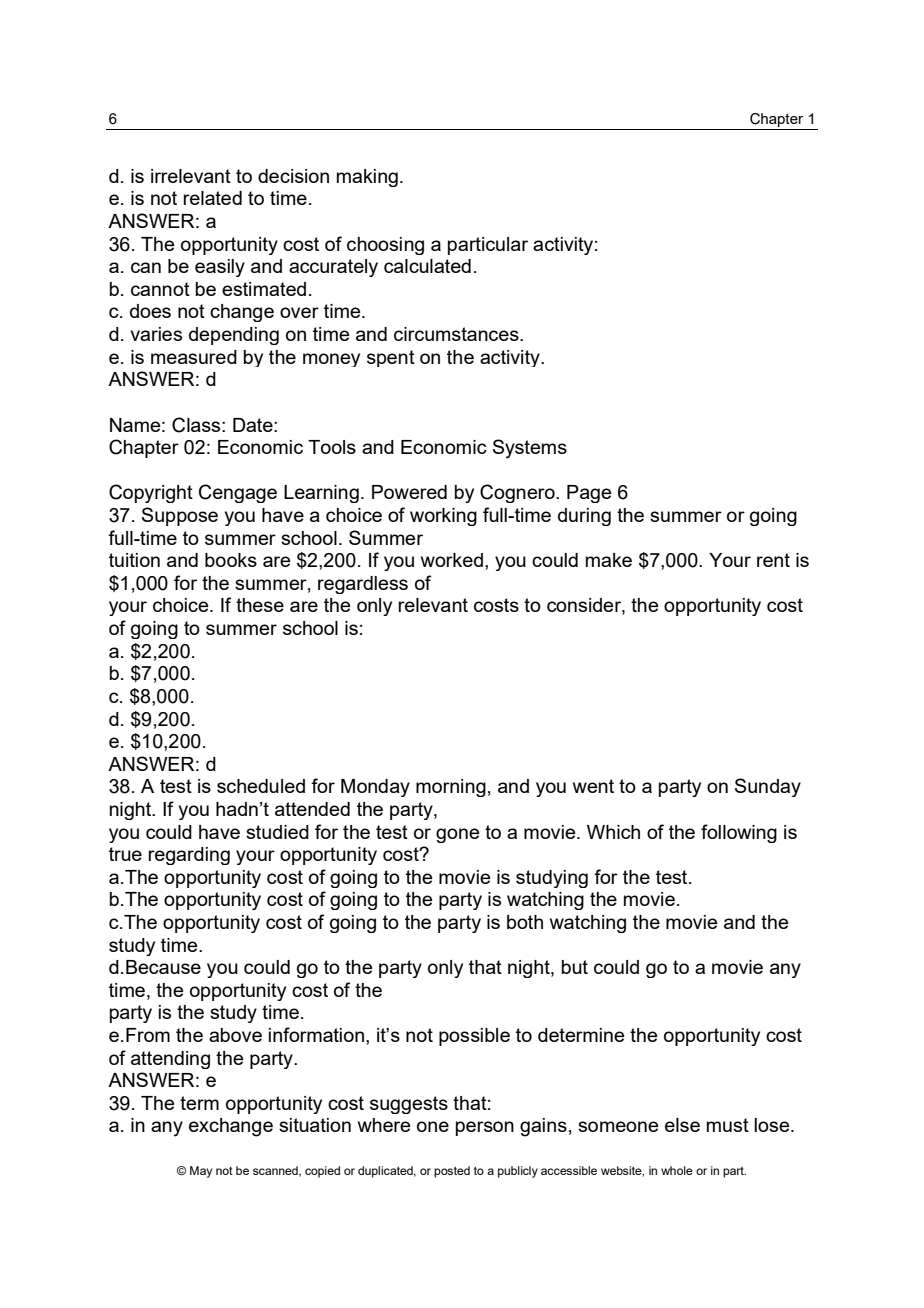 This screenshot has height=1308, width=924. I want to click on these, so click(260, 605).
